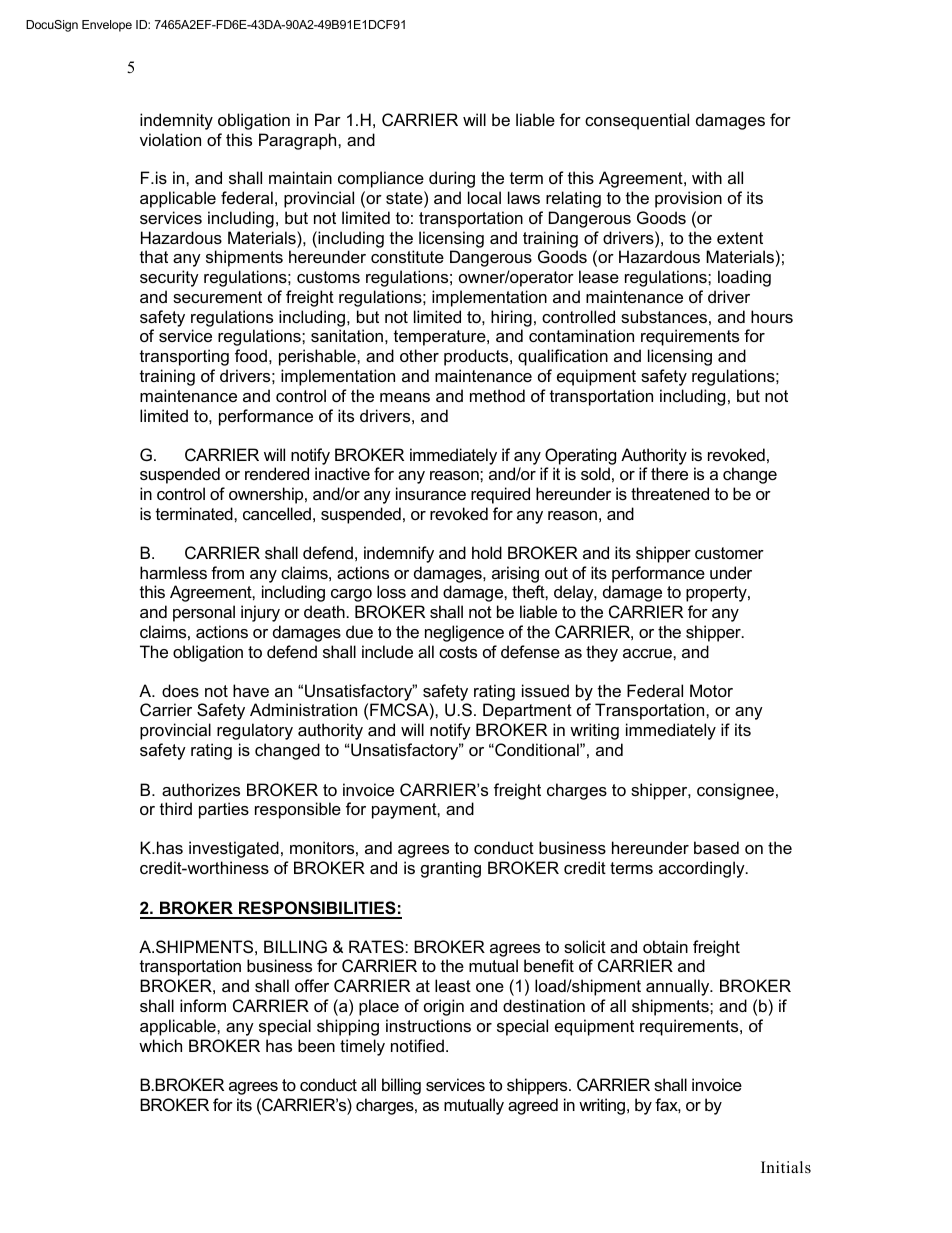 The image size is (952, 1233). Describe the element at coordinates (224, 810) in the page. I see `parties` at that location.
